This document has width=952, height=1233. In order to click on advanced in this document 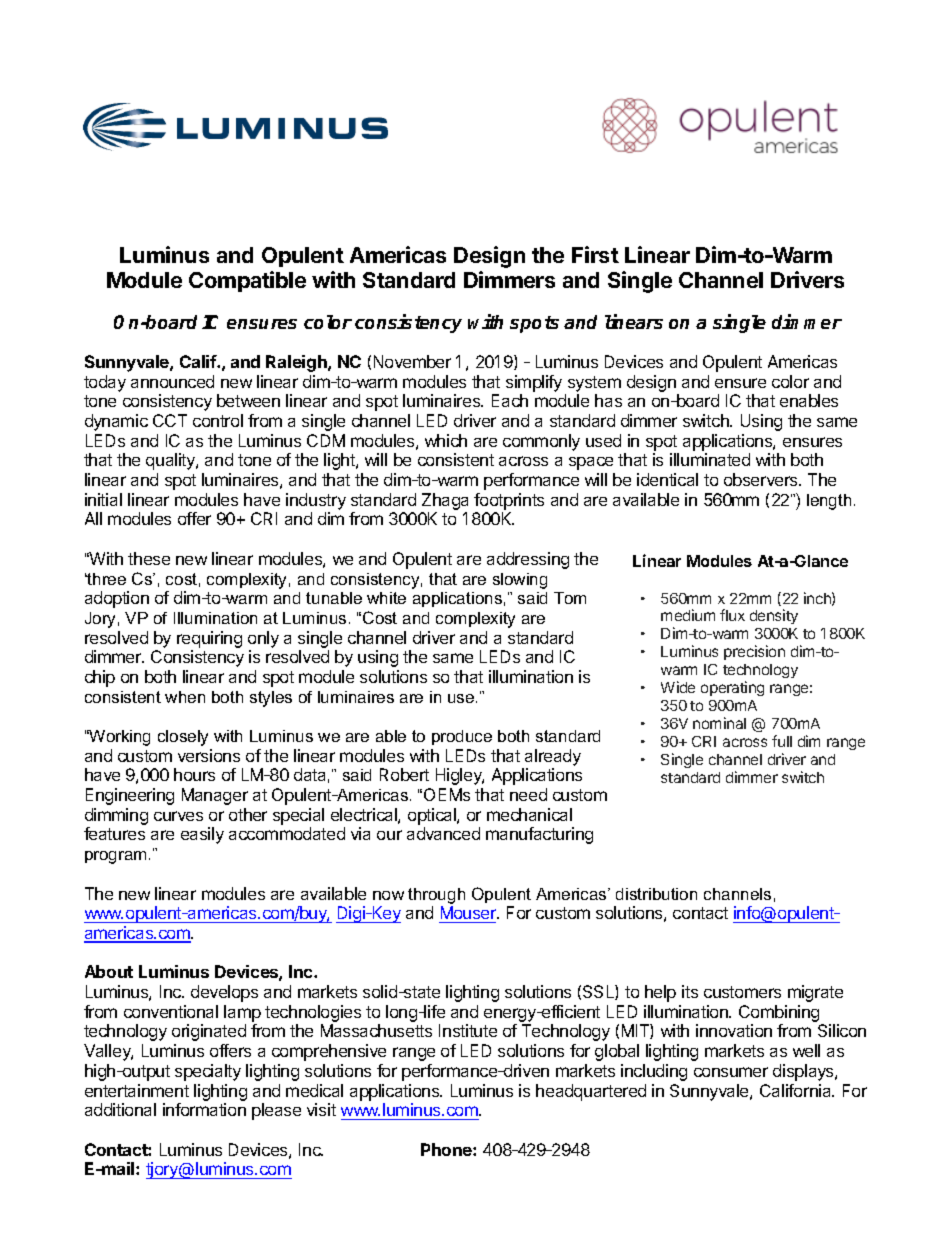, I will do `click(443, 833)`.
